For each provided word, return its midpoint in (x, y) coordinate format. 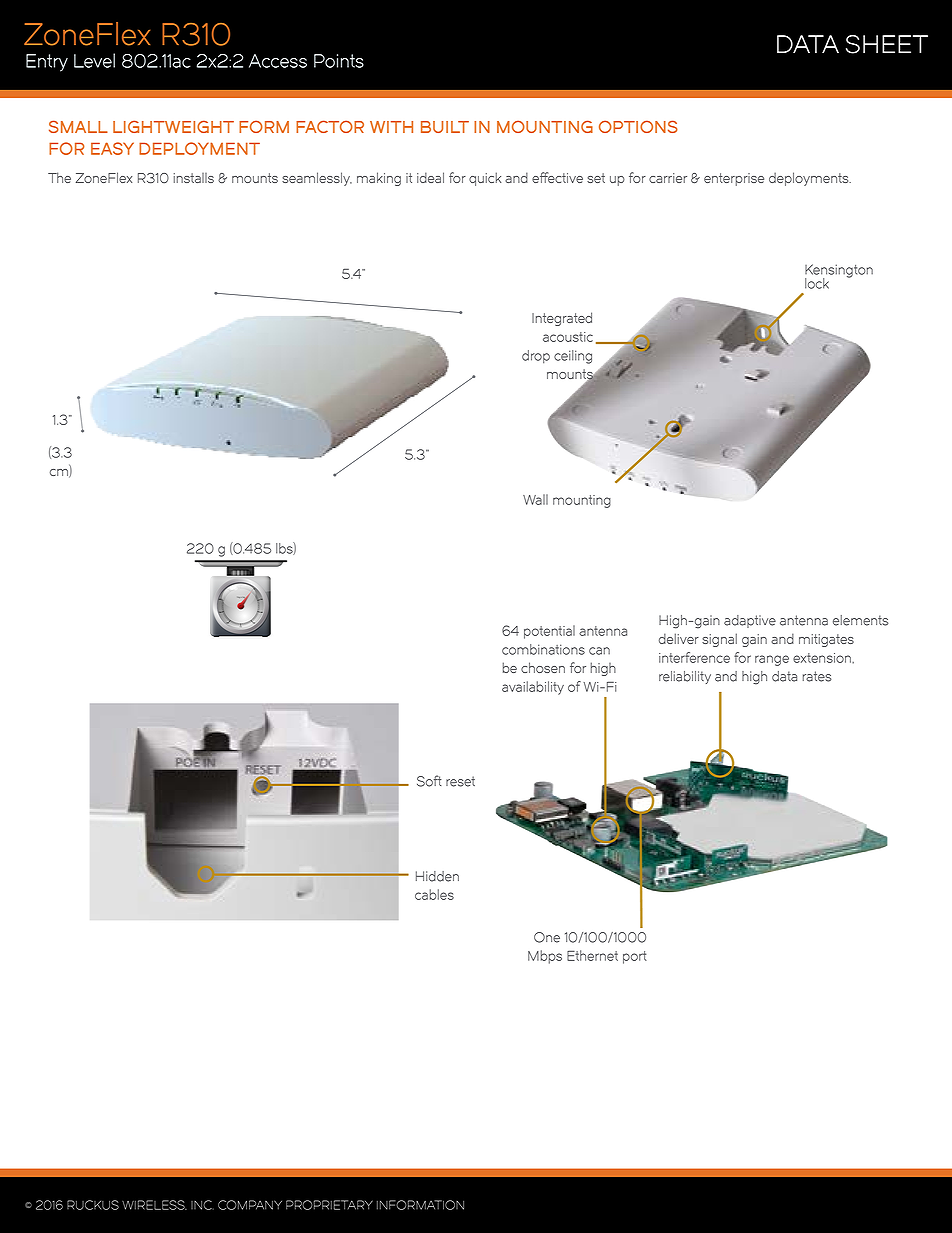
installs (194, 178)
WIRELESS (154, 1205)
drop (536, 357)
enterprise (734, 179)
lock (817, 283)
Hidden (437, 876)
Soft (429, 781)
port (635, 957)
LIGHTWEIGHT (173, 126)
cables (434, 894)
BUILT (445, 127)
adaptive (750, 621)
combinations (543, 649)
